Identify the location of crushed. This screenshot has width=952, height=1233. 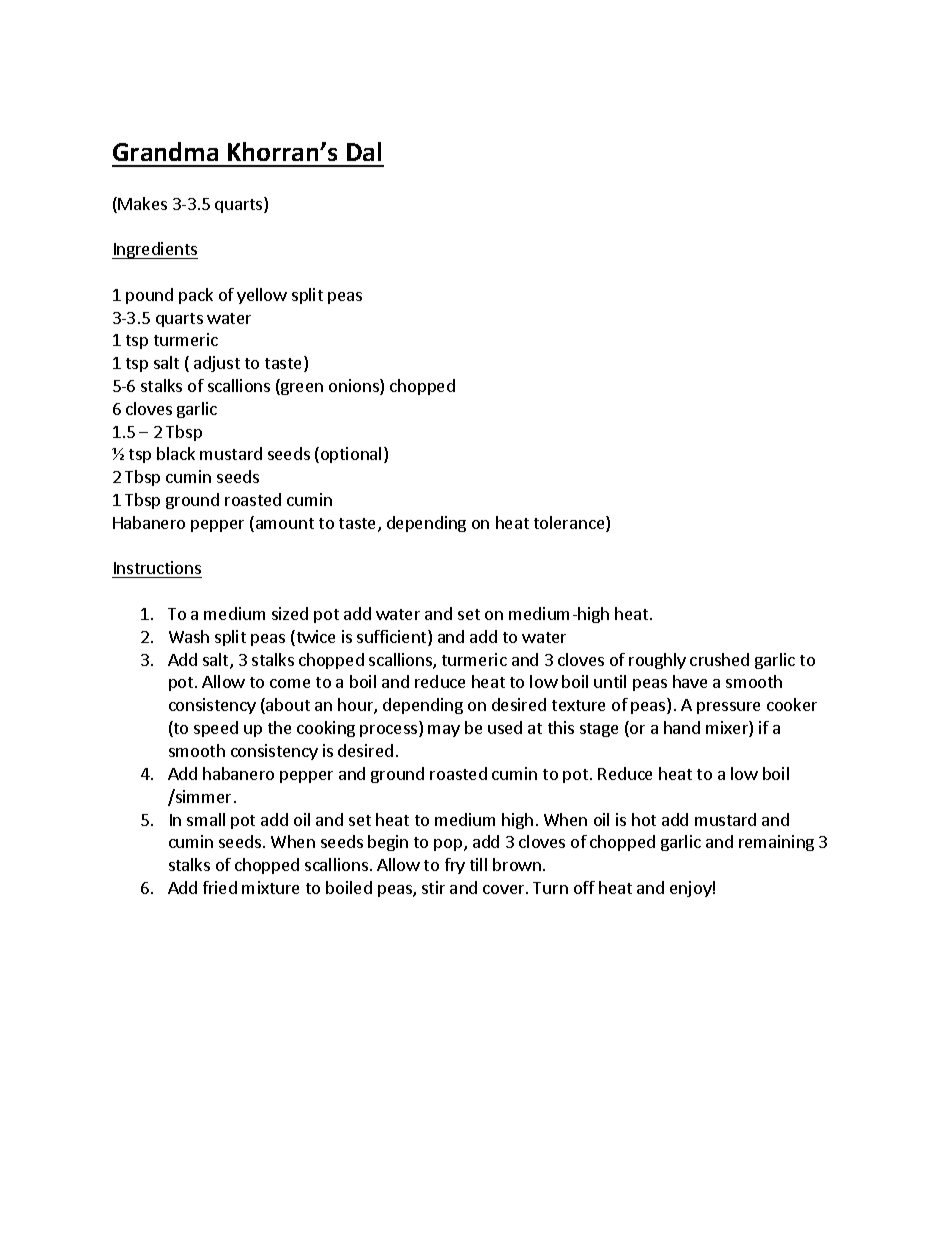
(719, 659).
